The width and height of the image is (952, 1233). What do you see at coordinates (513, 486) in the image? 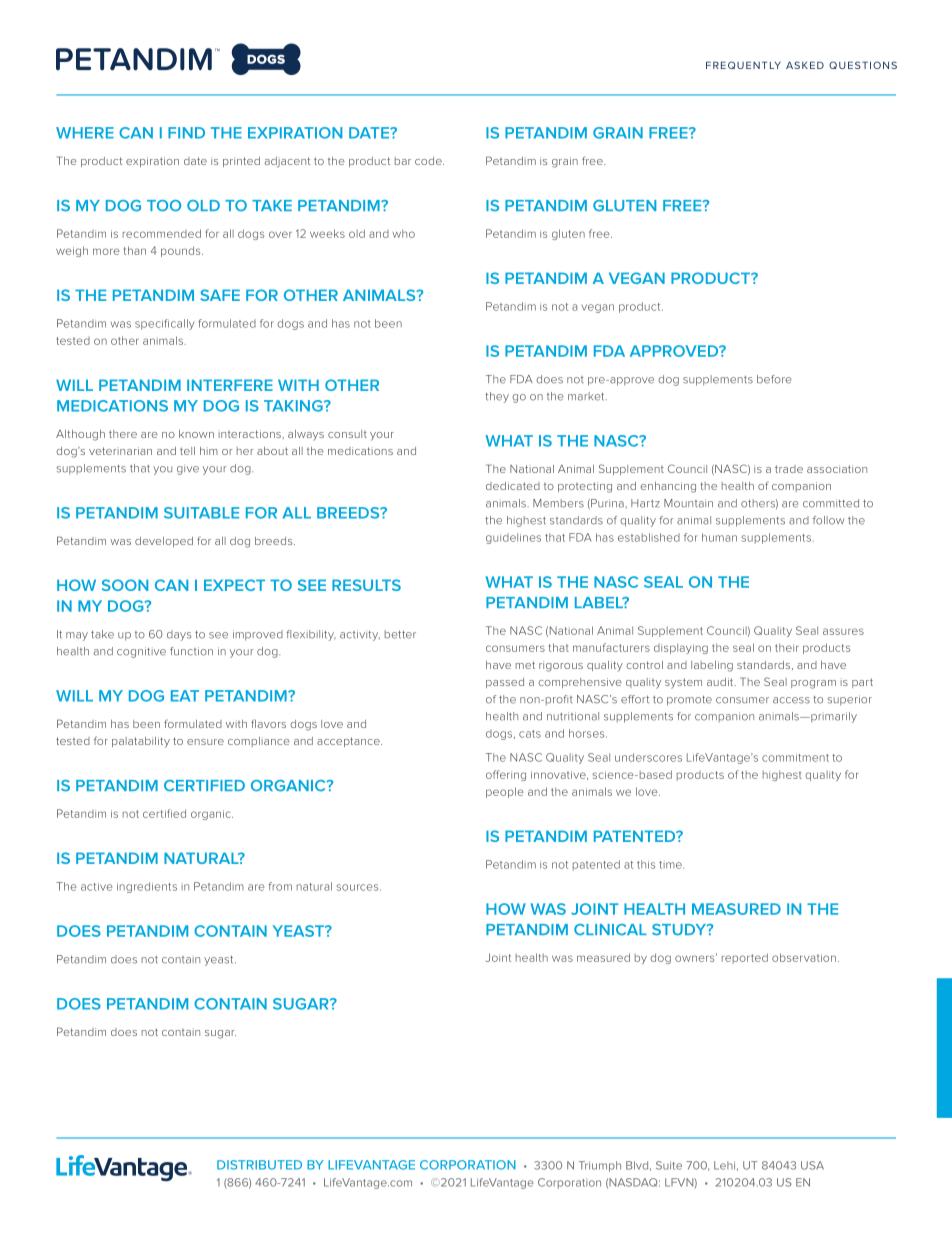
I see `dedicated` at bounding box center [513, 486].
